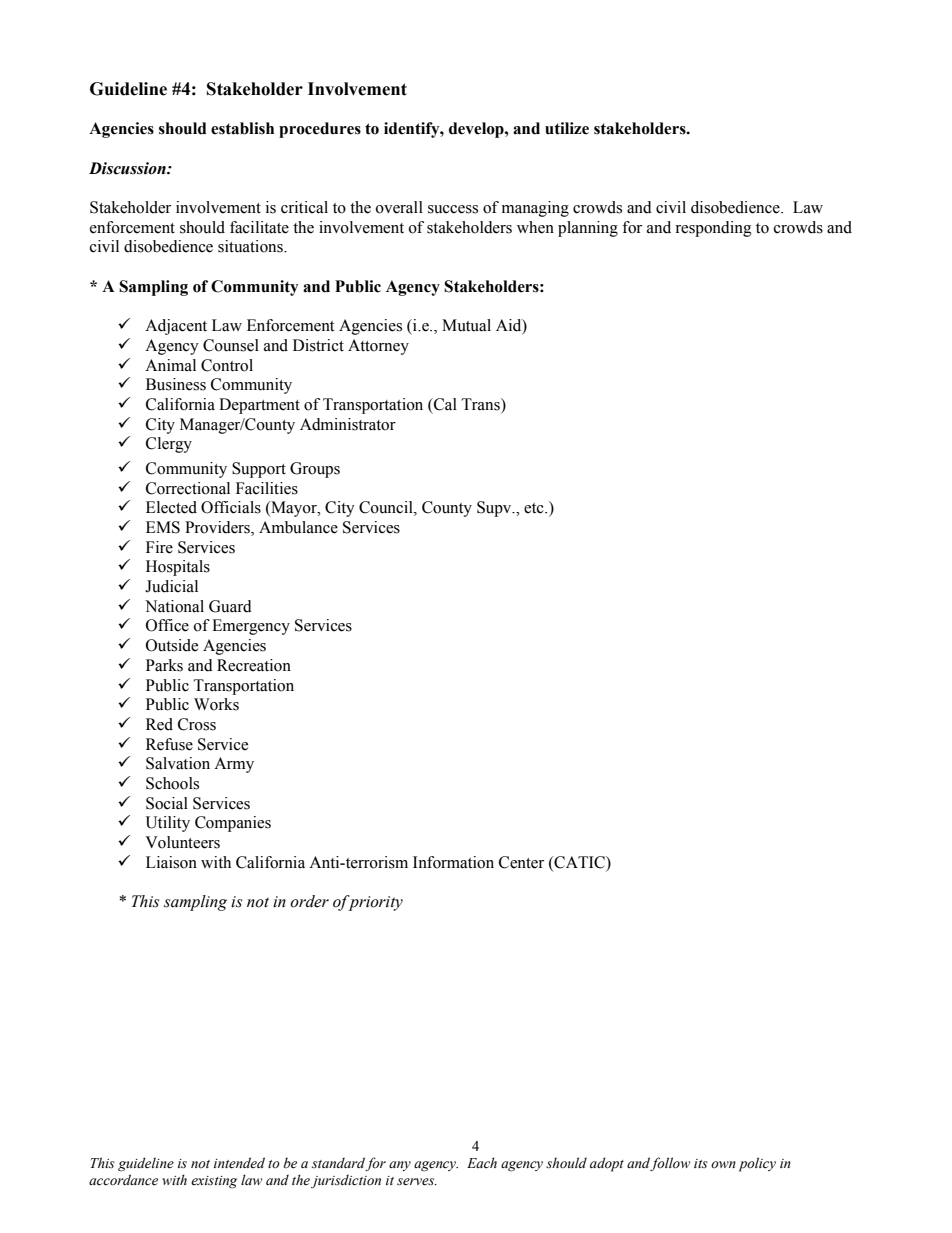 Image resolution: width=952 pixels, height=1233 pixels. Describe the element at coordinates (242, 128) in the document. I see `establish` at that location.
